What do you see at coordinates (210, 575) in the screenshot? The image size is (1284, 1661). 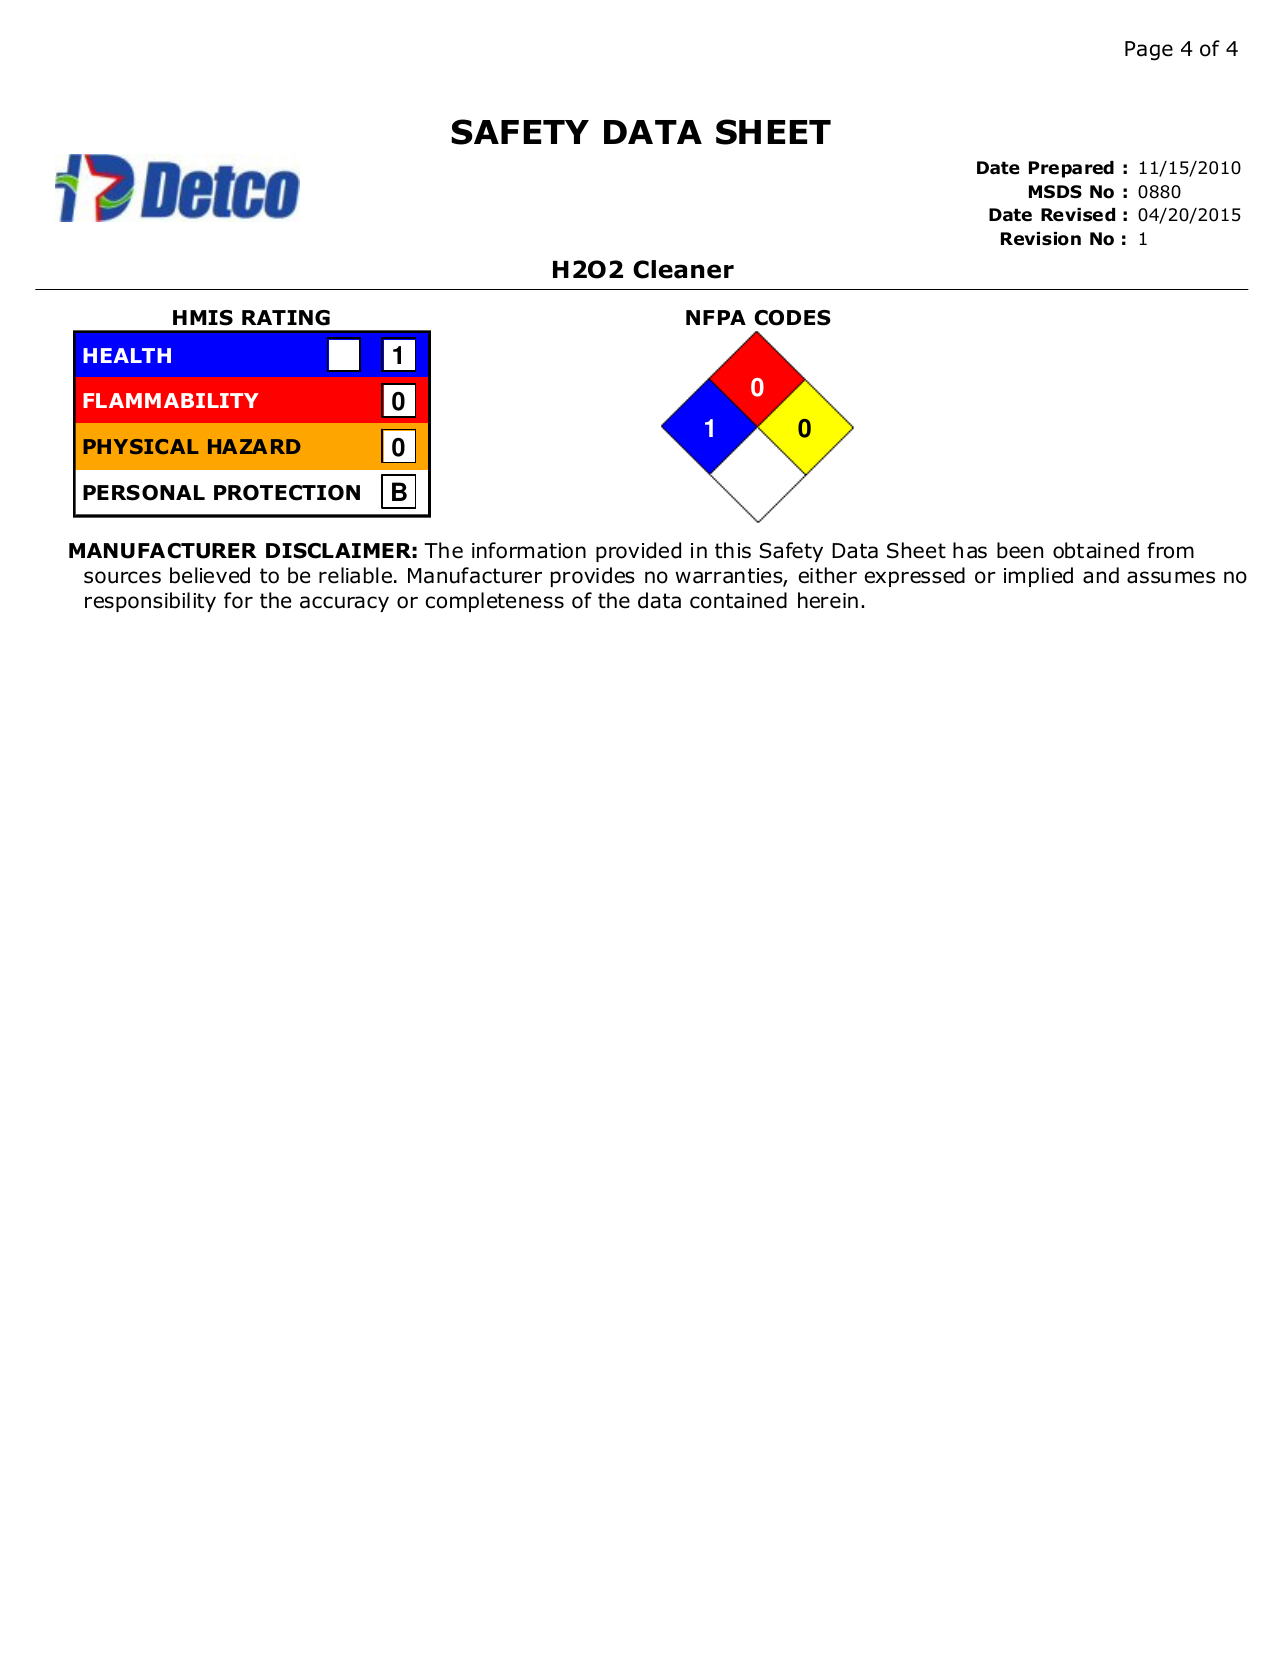 I see `believed` at bounding box center [210, 575].
